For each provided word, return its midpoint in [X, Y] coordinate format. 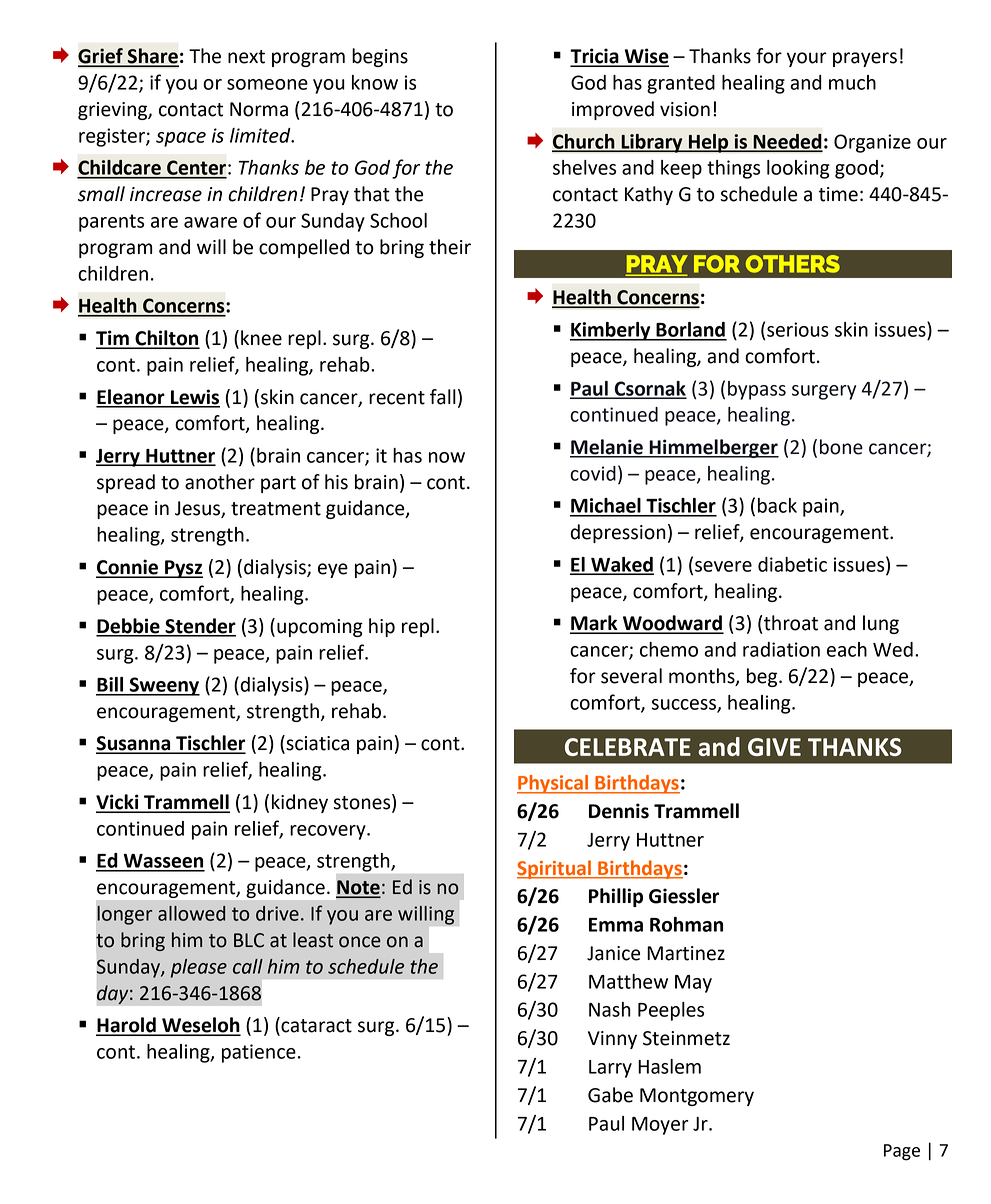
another [220, 482]
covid [593, 473]
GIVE [774, 747]
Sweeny [163, 686]
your [807, 59]
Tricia [595, 57]
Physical [554, 784]
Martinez [686, 953]
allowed [191, 913]
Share [152, 57]
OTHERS [793, 264]
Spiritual [555, 869]
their [450, 247]
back [777, 505]
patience [259, 1053]
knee [261, 338]
